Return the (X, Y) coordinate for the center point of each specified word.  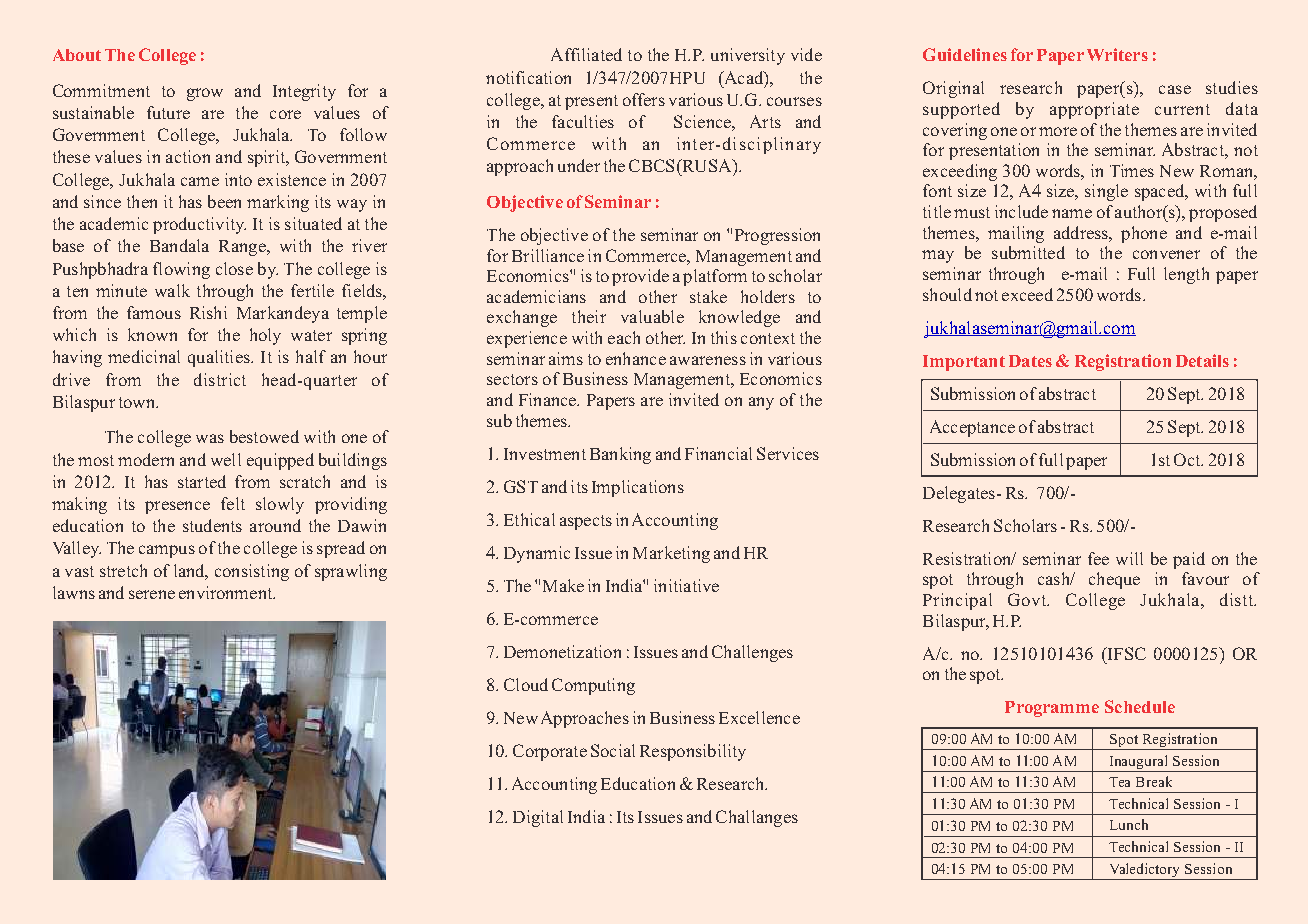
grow (205, 94)
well (226, 459)
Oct (1188, 459)
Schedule (1140, 706)
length (1186, 275)
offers (644, 99)
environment (227, 592)
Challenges (752, 653)
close (234, 268)
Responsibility (693, 752)
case (1175, 89)
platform (715, 277)
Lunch (1129, 824)
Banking (620, 455)
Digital (538, 818)
